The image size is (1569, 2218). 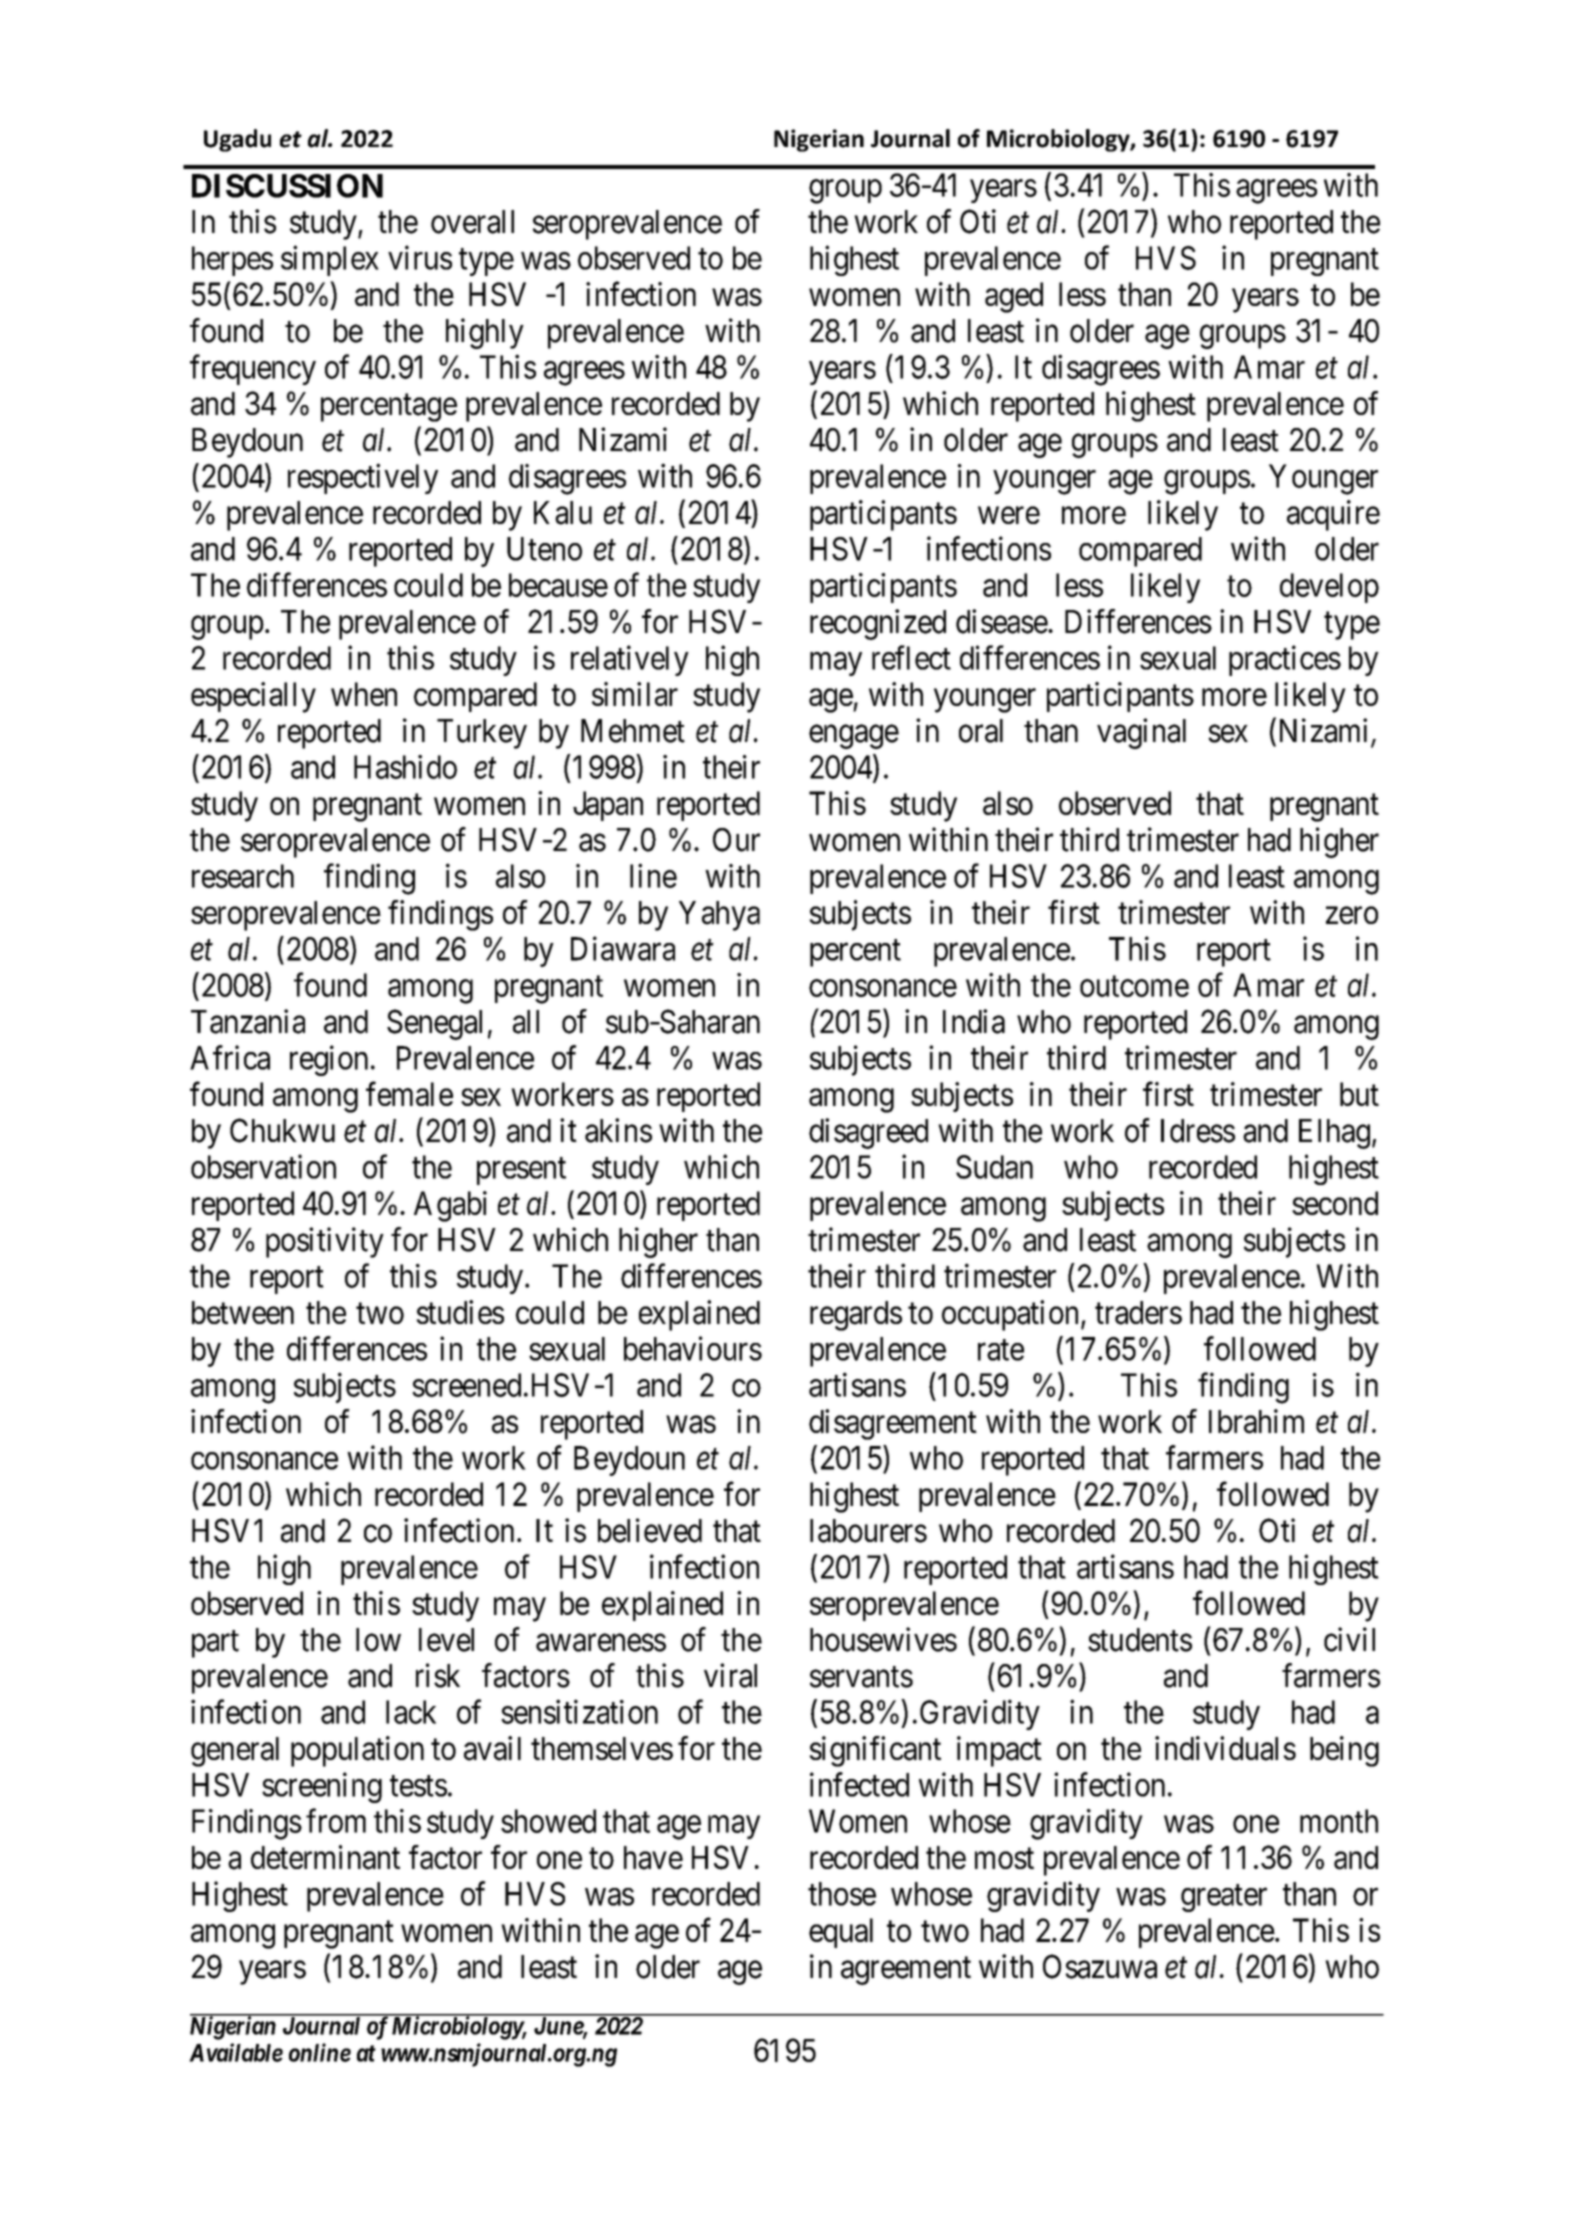 I want to click on aged, so click(x=1014, y=297).
